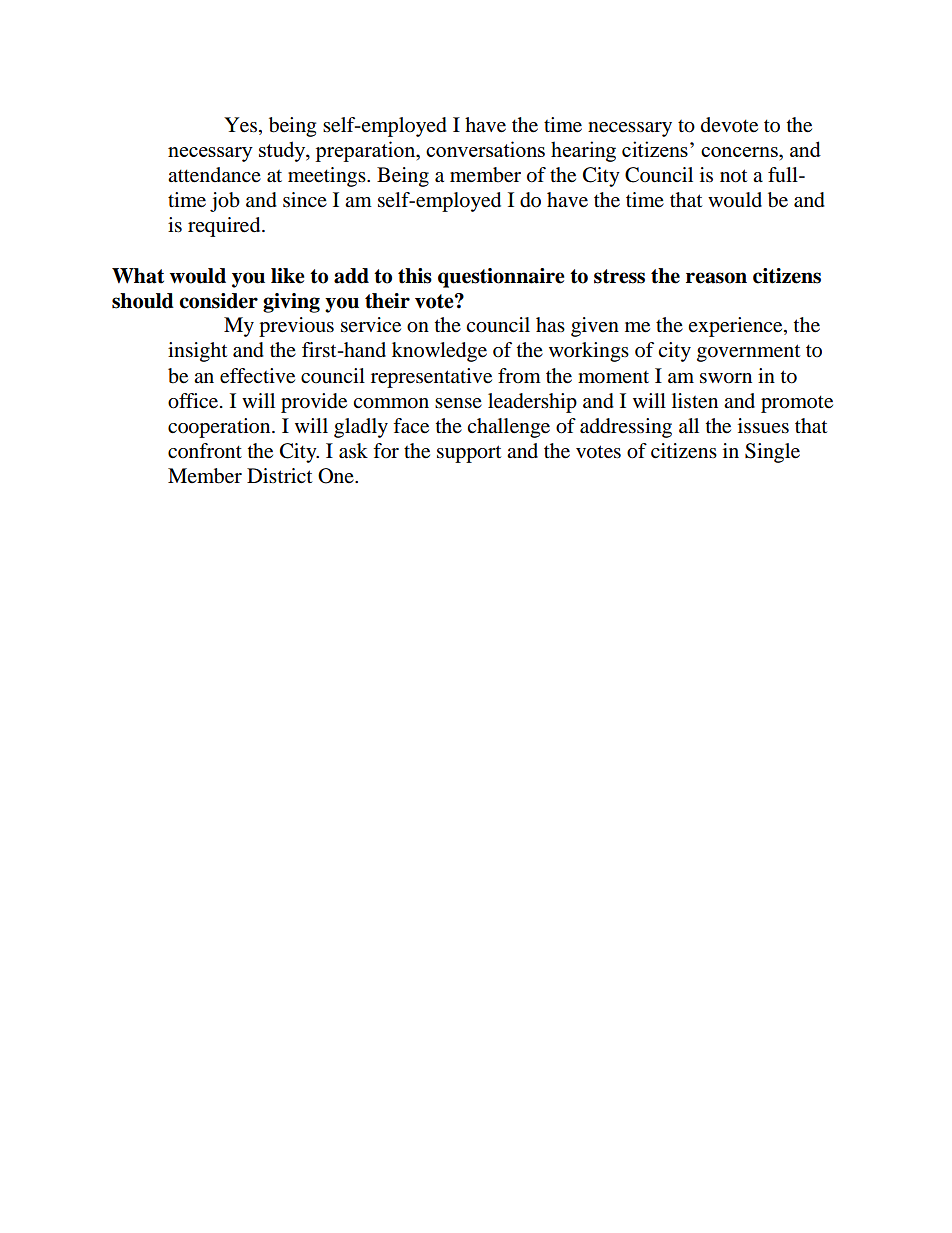  What do you see at coordinates (726, 378) in the page?
I see `sworn` at bounding box center [726, 378].
